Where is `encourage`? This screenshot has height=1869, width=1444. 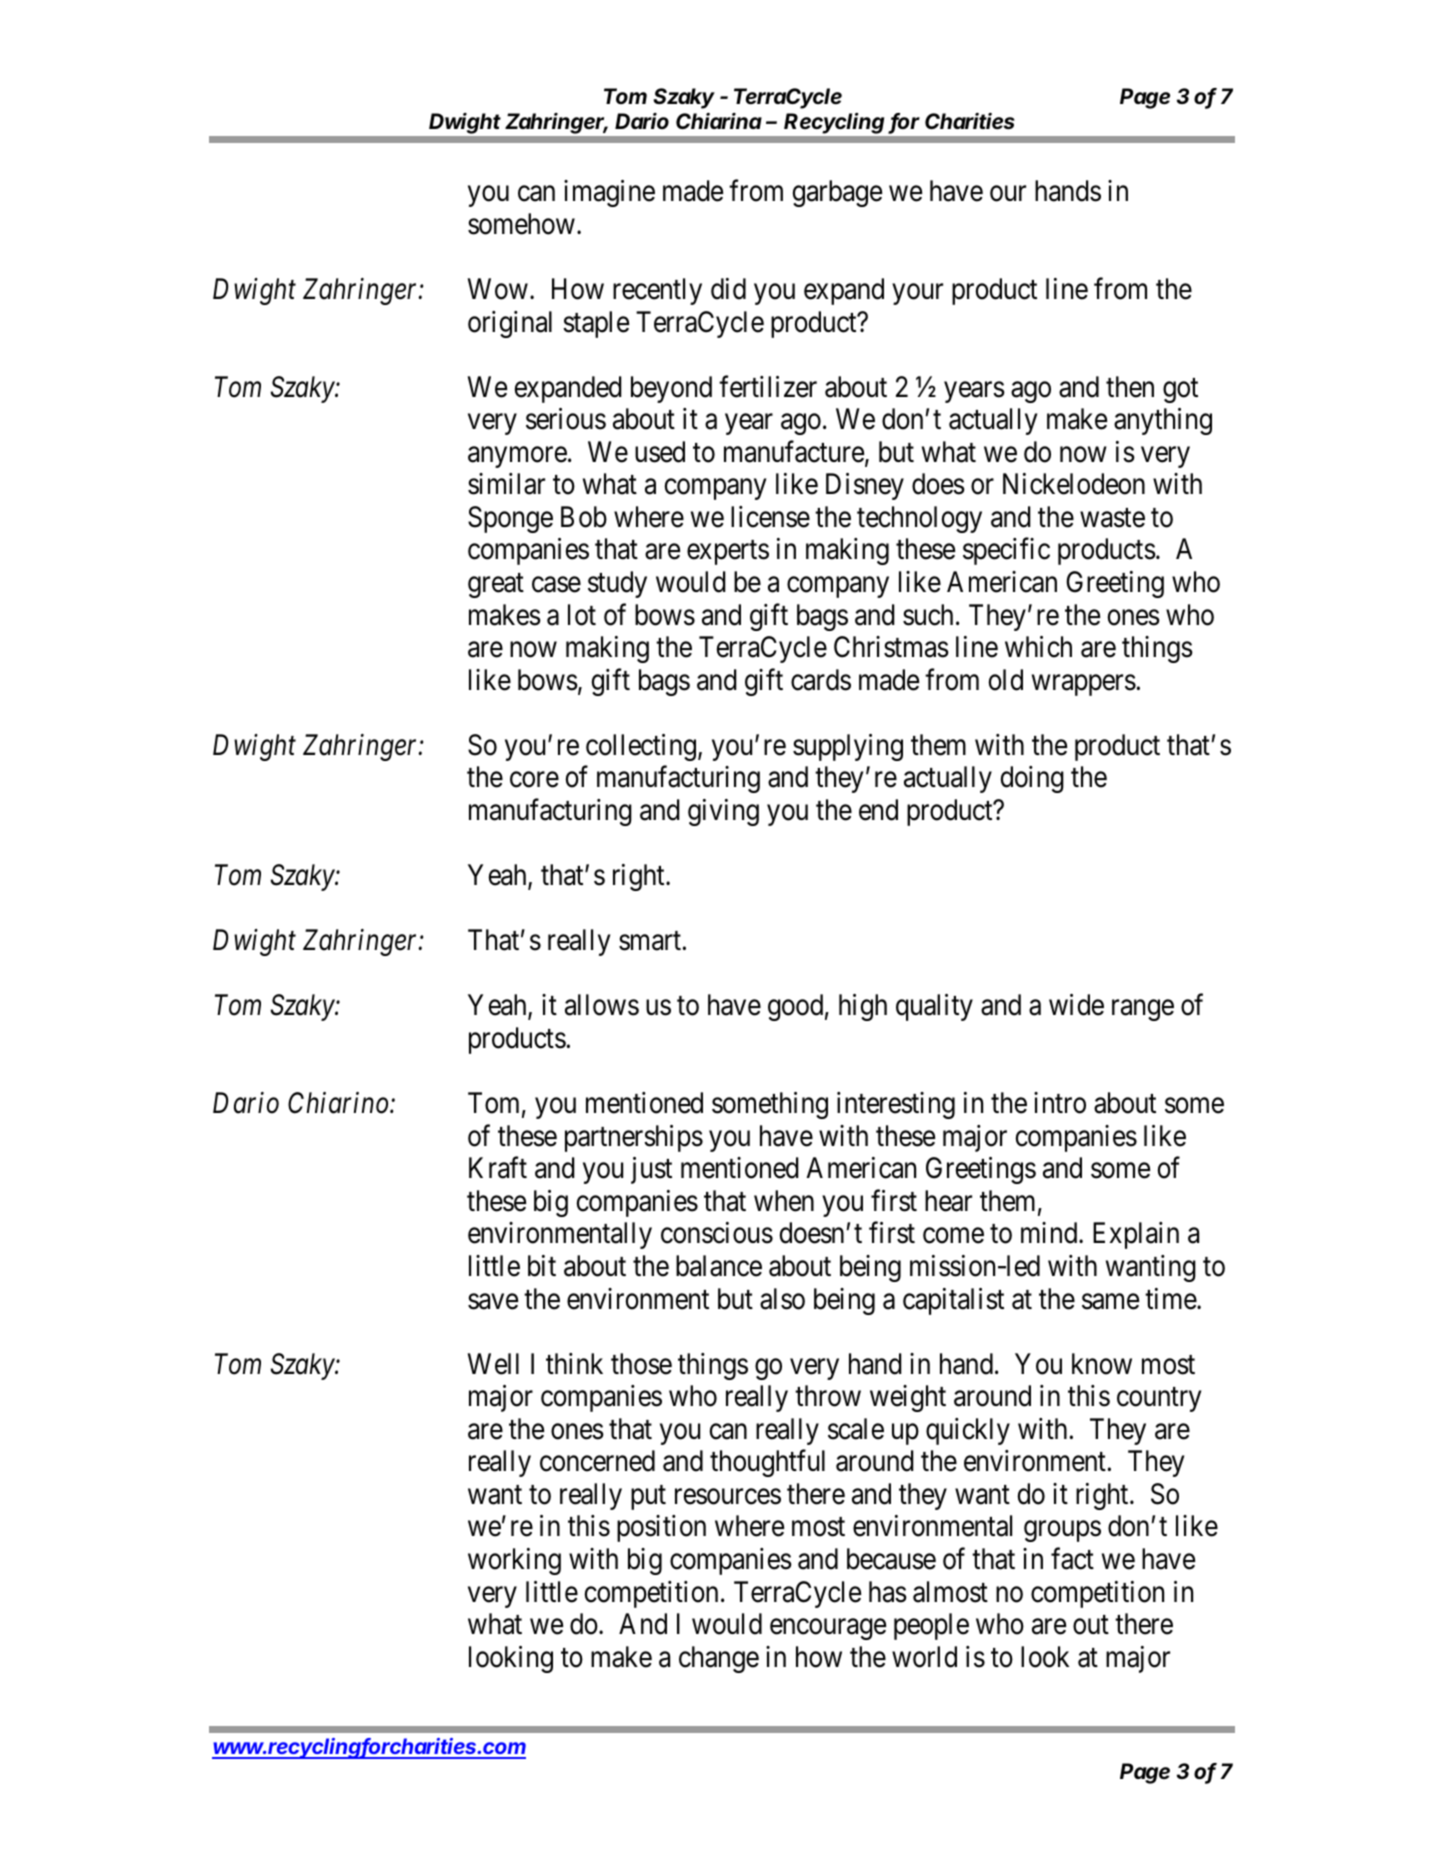
encourage is located at coordinates (828, 1629).
